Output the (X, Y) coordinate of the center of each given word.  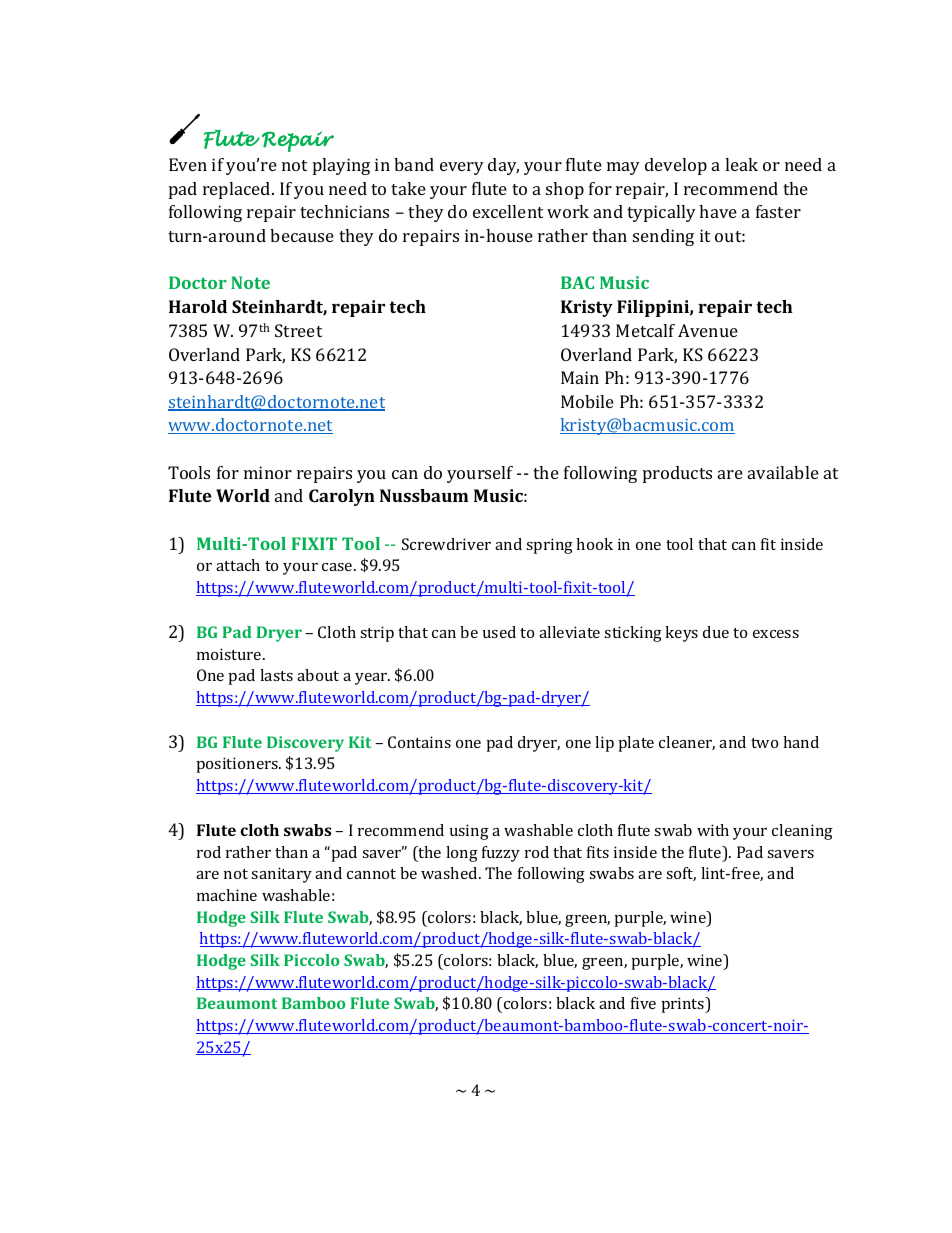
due (716, 632)
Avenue (708, 330)
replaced (238, 190)
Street (298, 330)
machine (227, 895)
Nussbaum (424, 495)
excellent (508, 211)
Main (580, 377)
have (718, 211)
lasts (276, 675)
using (469, 832)
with (713, 830)
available (783, 472)
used (499, 632)
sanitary (281, 875)
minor (268, 472)
